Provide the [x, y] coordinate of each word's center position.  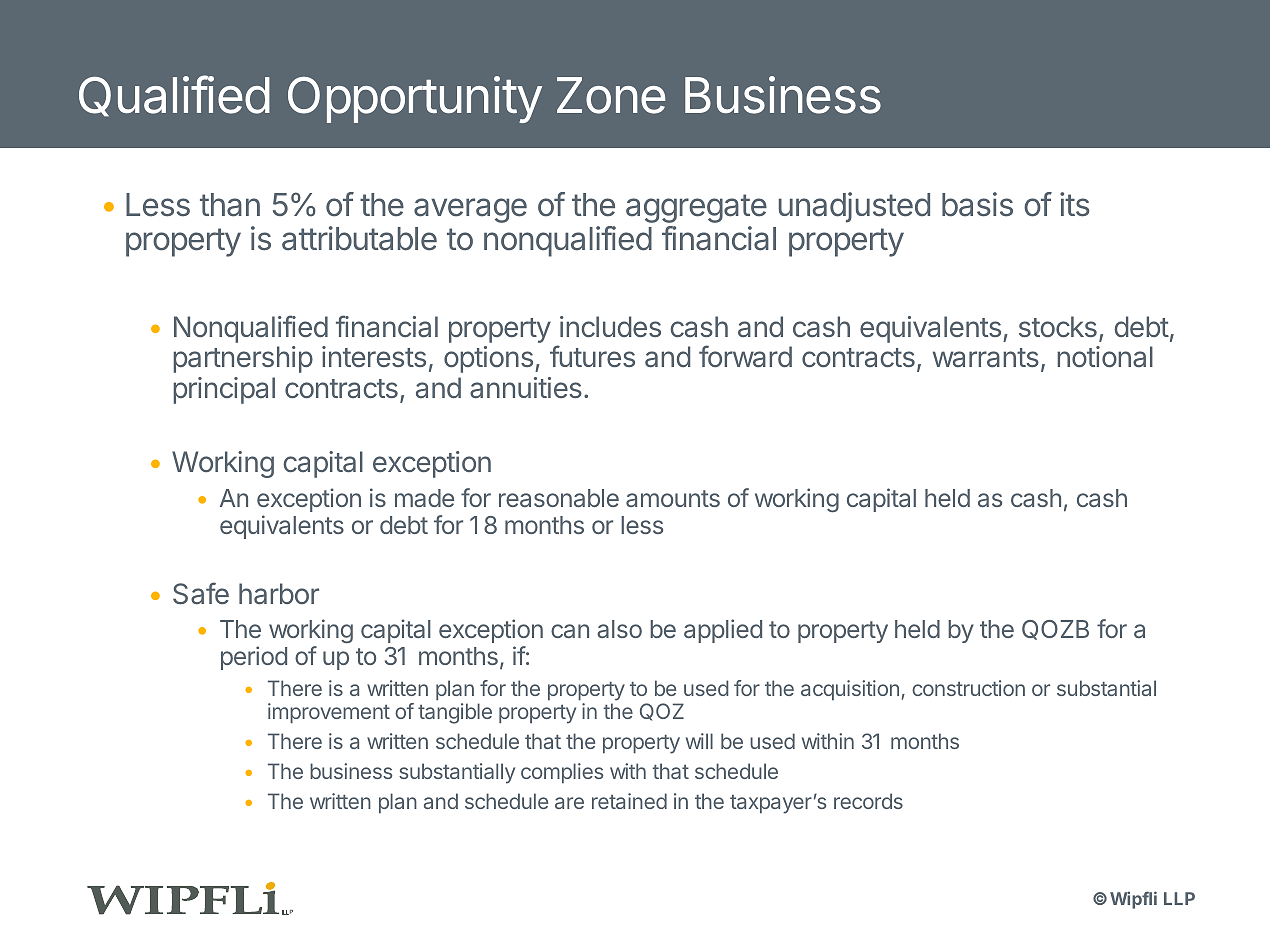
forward [745, 356]
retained [629, 801]
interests [374, 356]
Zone [611, 95]
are [569, 803]
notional [1105, 357]
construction [968, 688]
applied [723, 631]
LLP [1179, 898]
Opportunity [415, 99]
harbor [279, 594]
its [1075, 204]
